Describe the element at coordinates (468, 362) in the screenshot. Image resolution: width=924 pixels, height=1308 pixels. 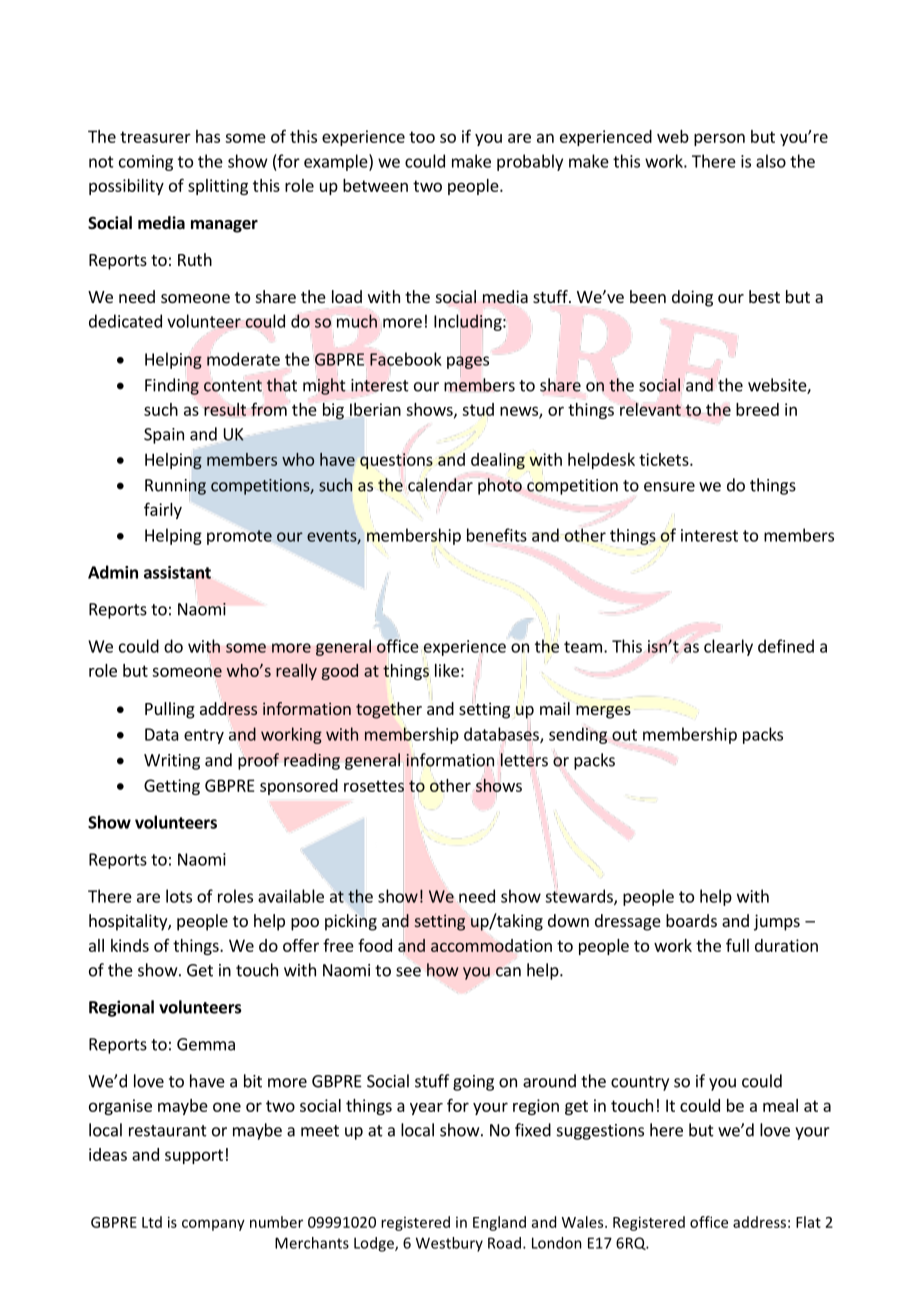
I see `pages` at that location.
